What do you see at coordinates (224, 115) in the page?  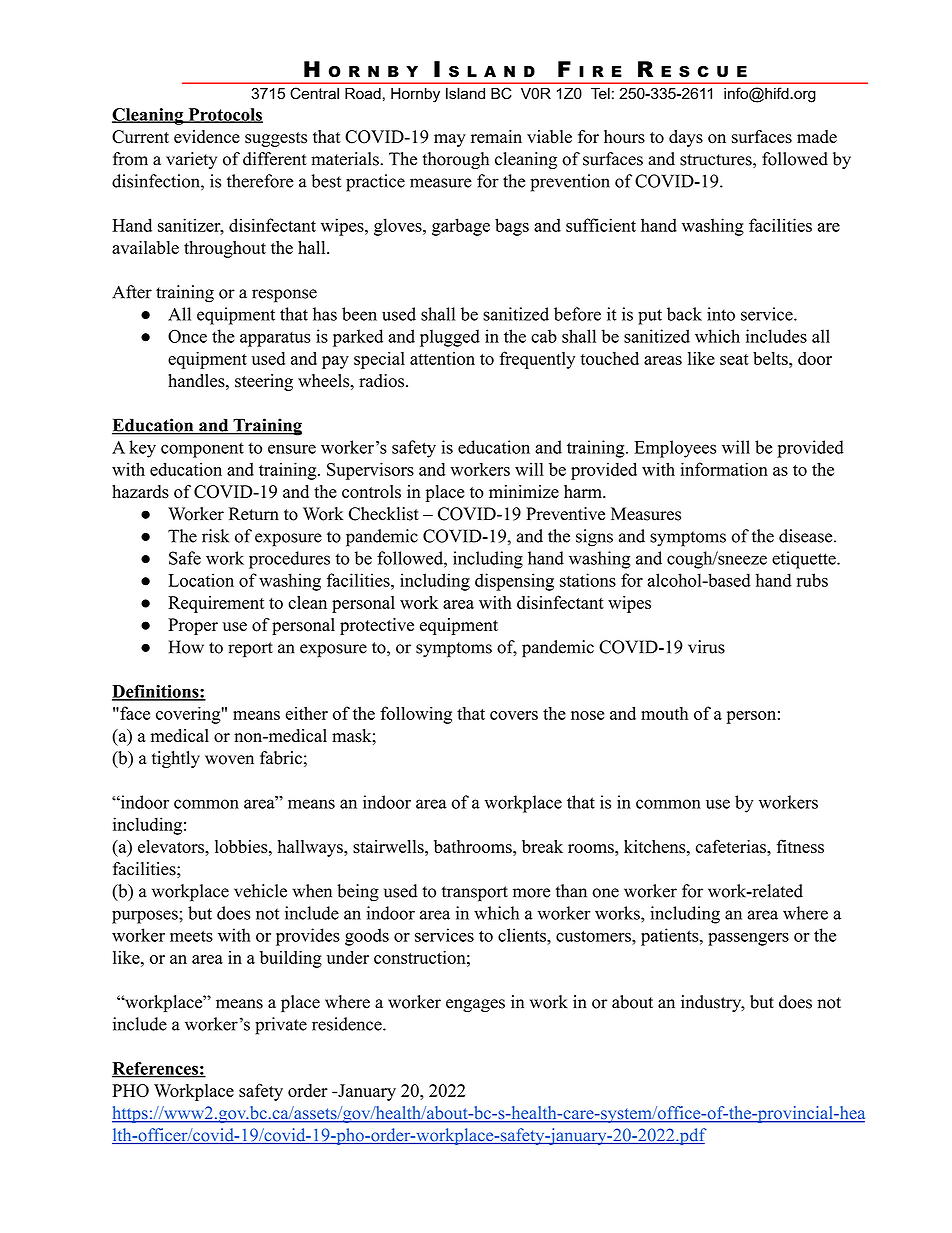 I see `Protocols` at bounding box center [224, 115].
